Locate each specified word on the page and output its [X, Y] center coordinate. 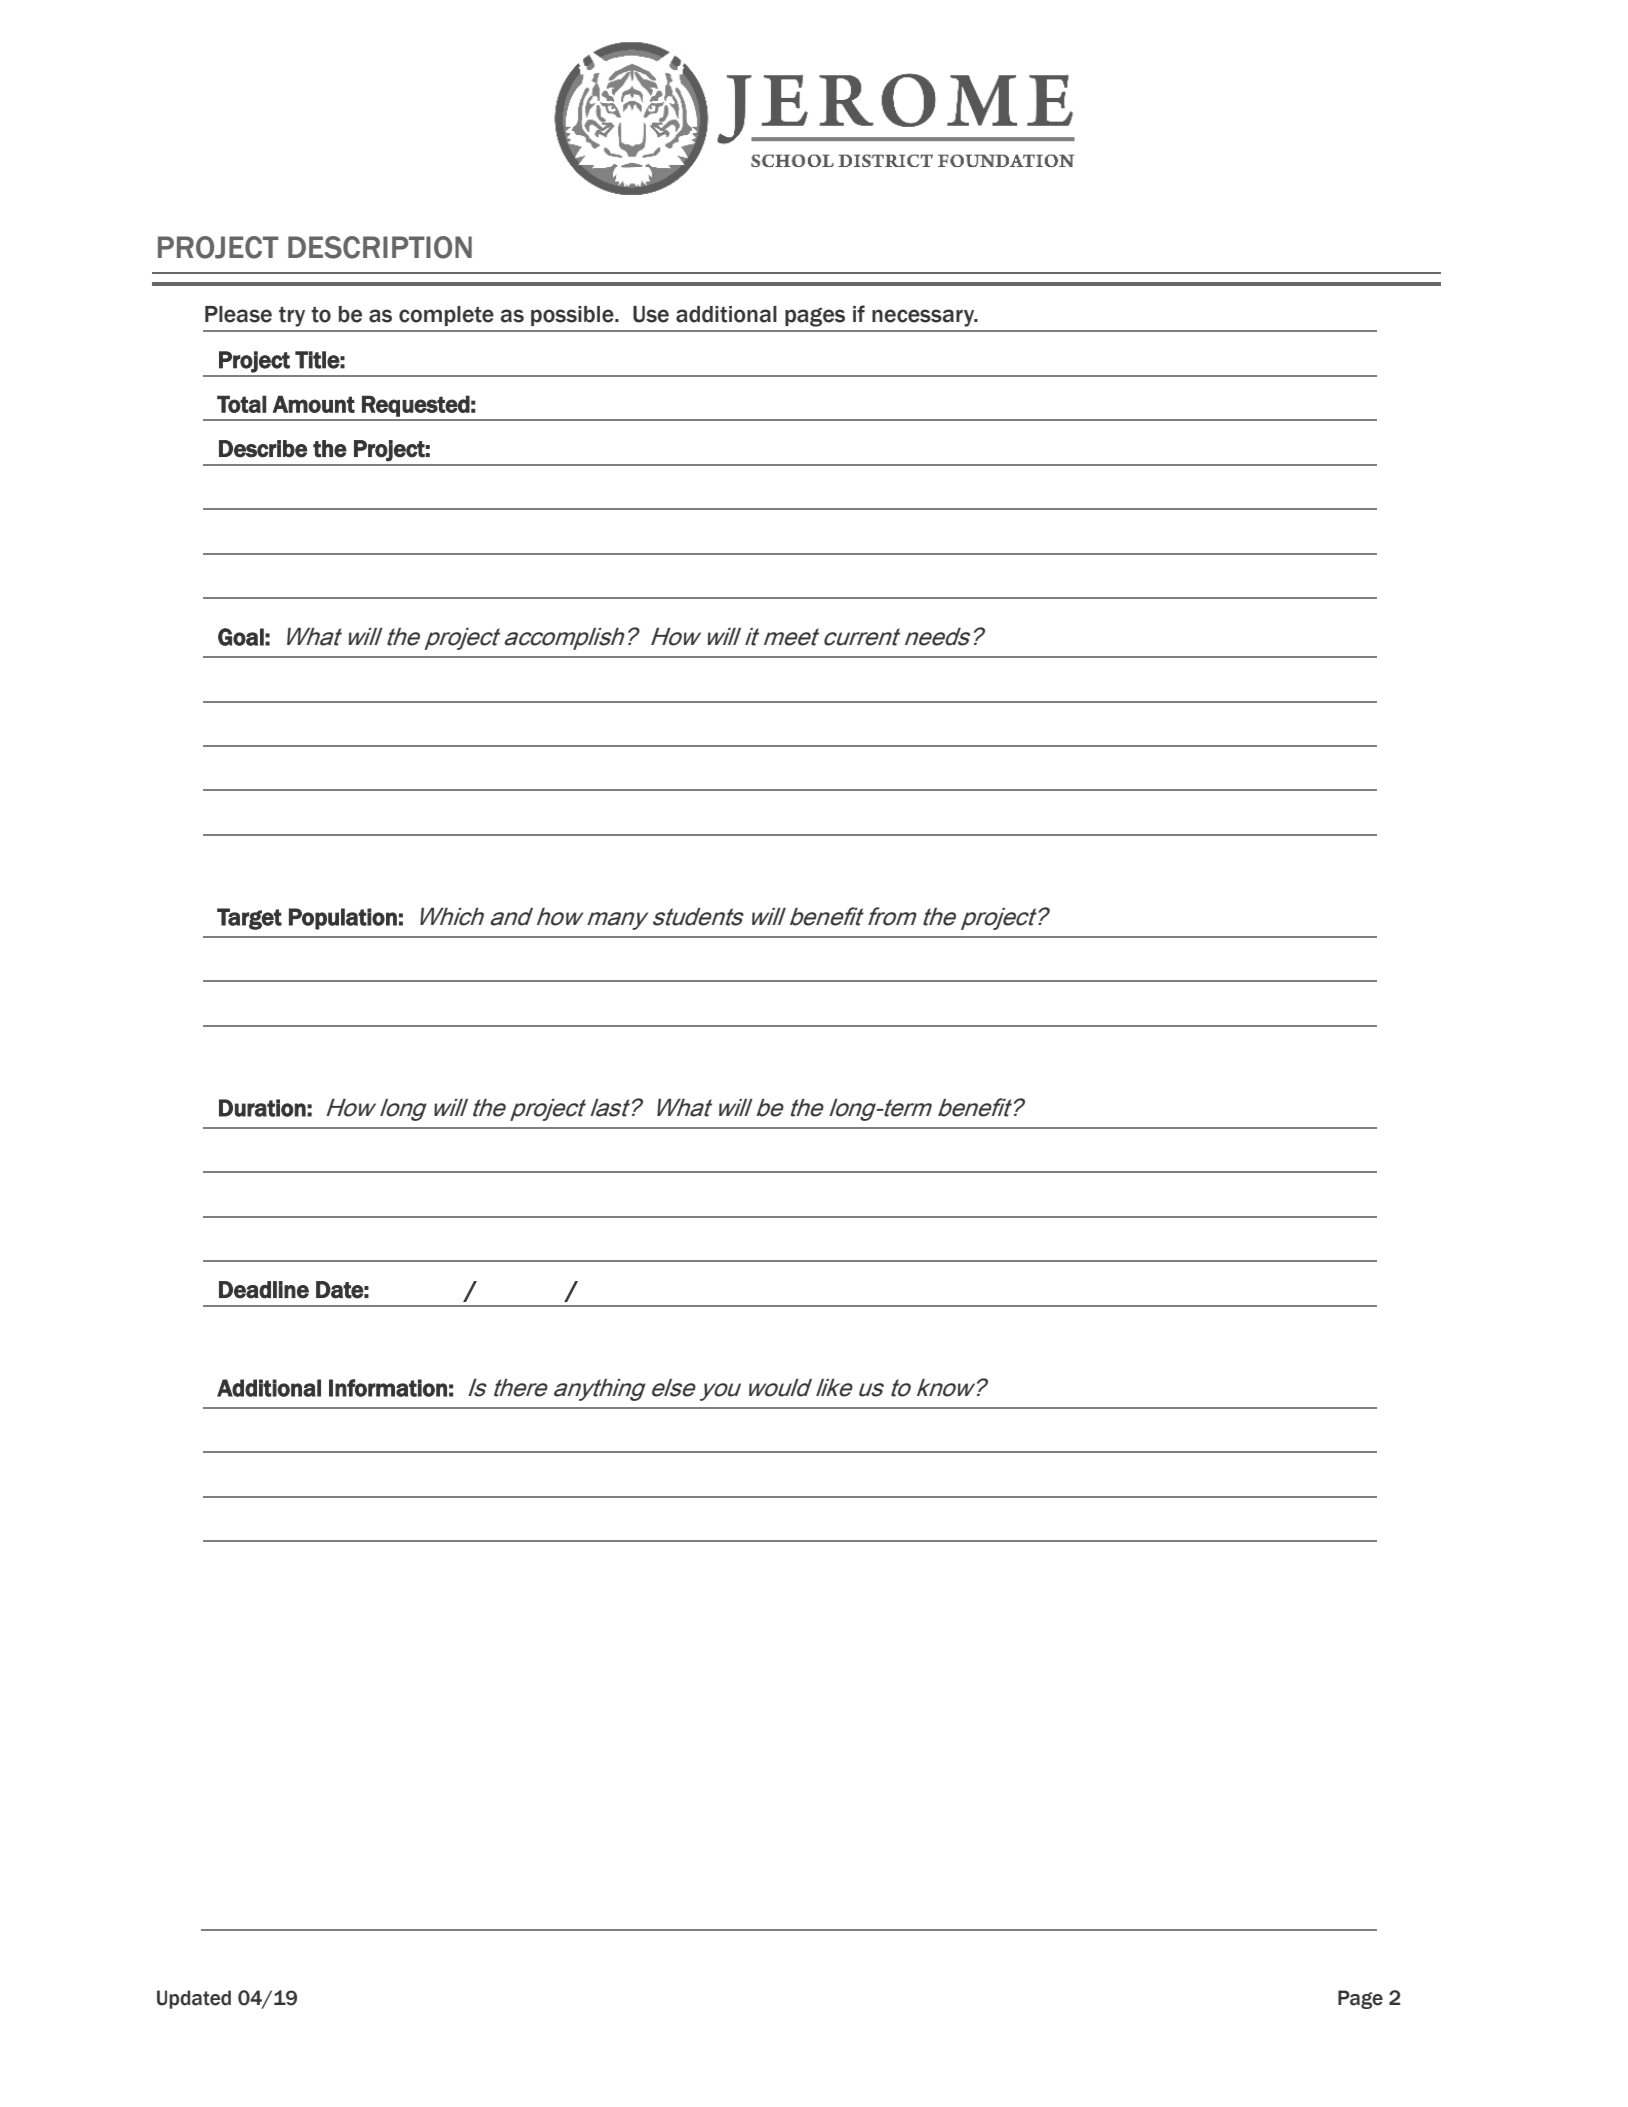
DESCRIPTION [380, 247]
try [292, 316]
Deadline [264, 1290]
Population [343, 919]
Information [388, 1388]
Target [249, 919]
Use [651, 314]
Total [241, 404]
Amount [314, 404]
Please [238, 314]
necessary [924, 318]
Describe [263, 449]
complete [446, 316]
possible [573, 316]
